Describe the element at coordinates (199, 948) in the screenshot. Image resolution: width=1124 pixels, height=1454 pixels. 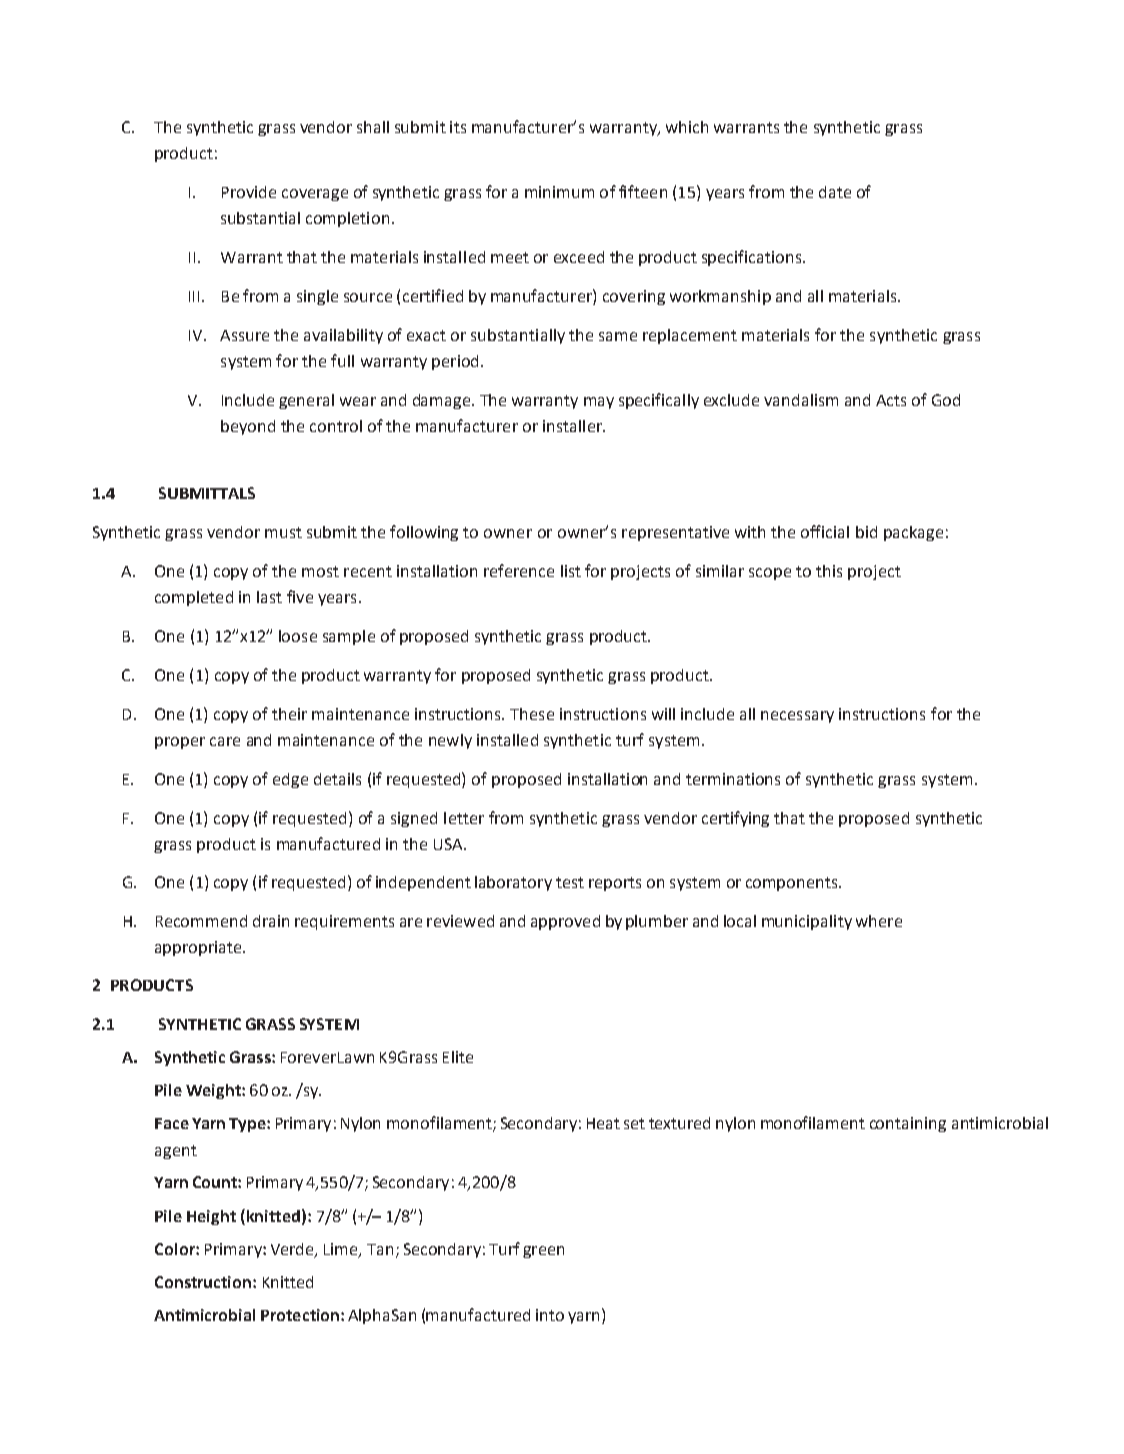
I see `appropriate` at that location.
